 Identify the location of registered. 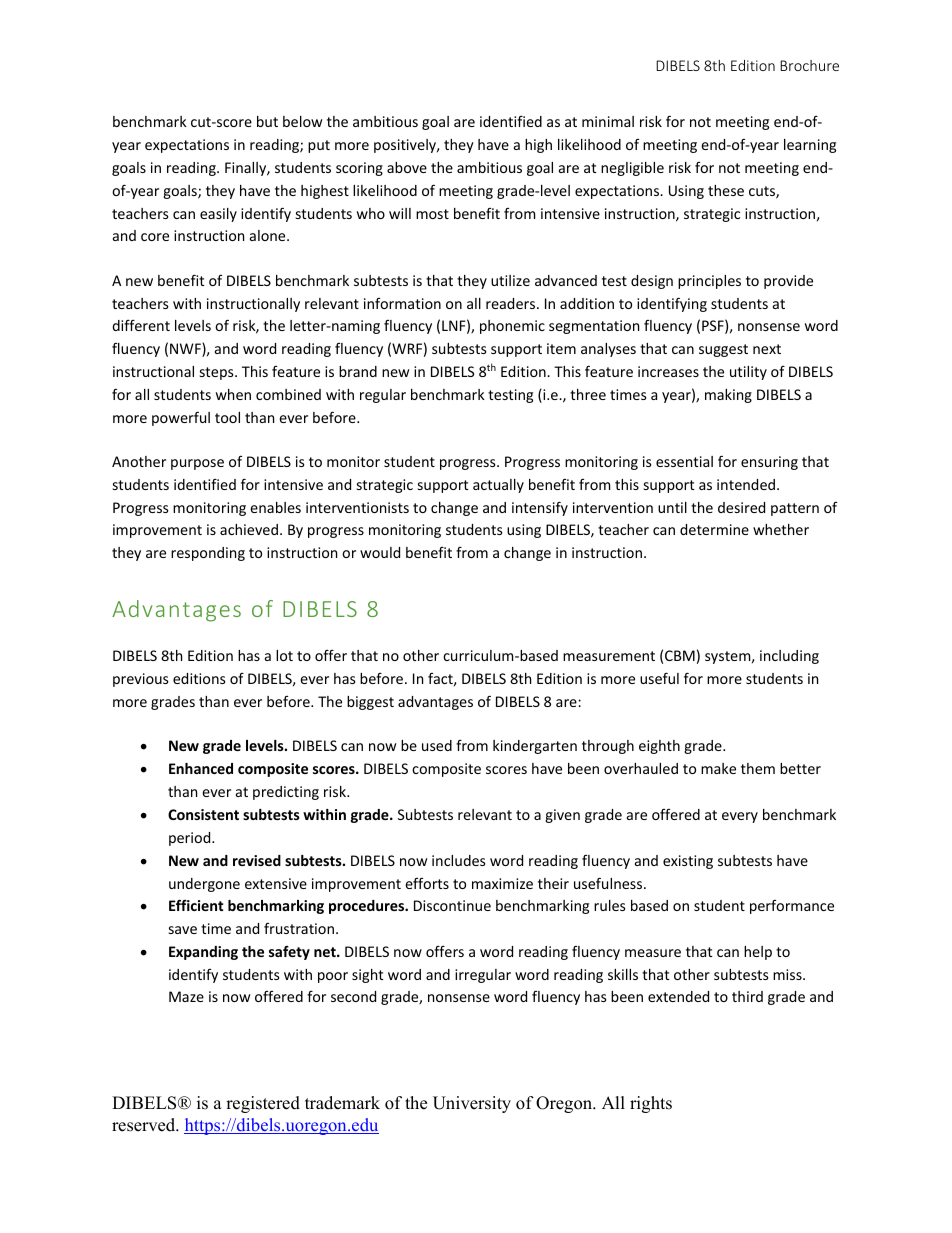
(263, 1104).
